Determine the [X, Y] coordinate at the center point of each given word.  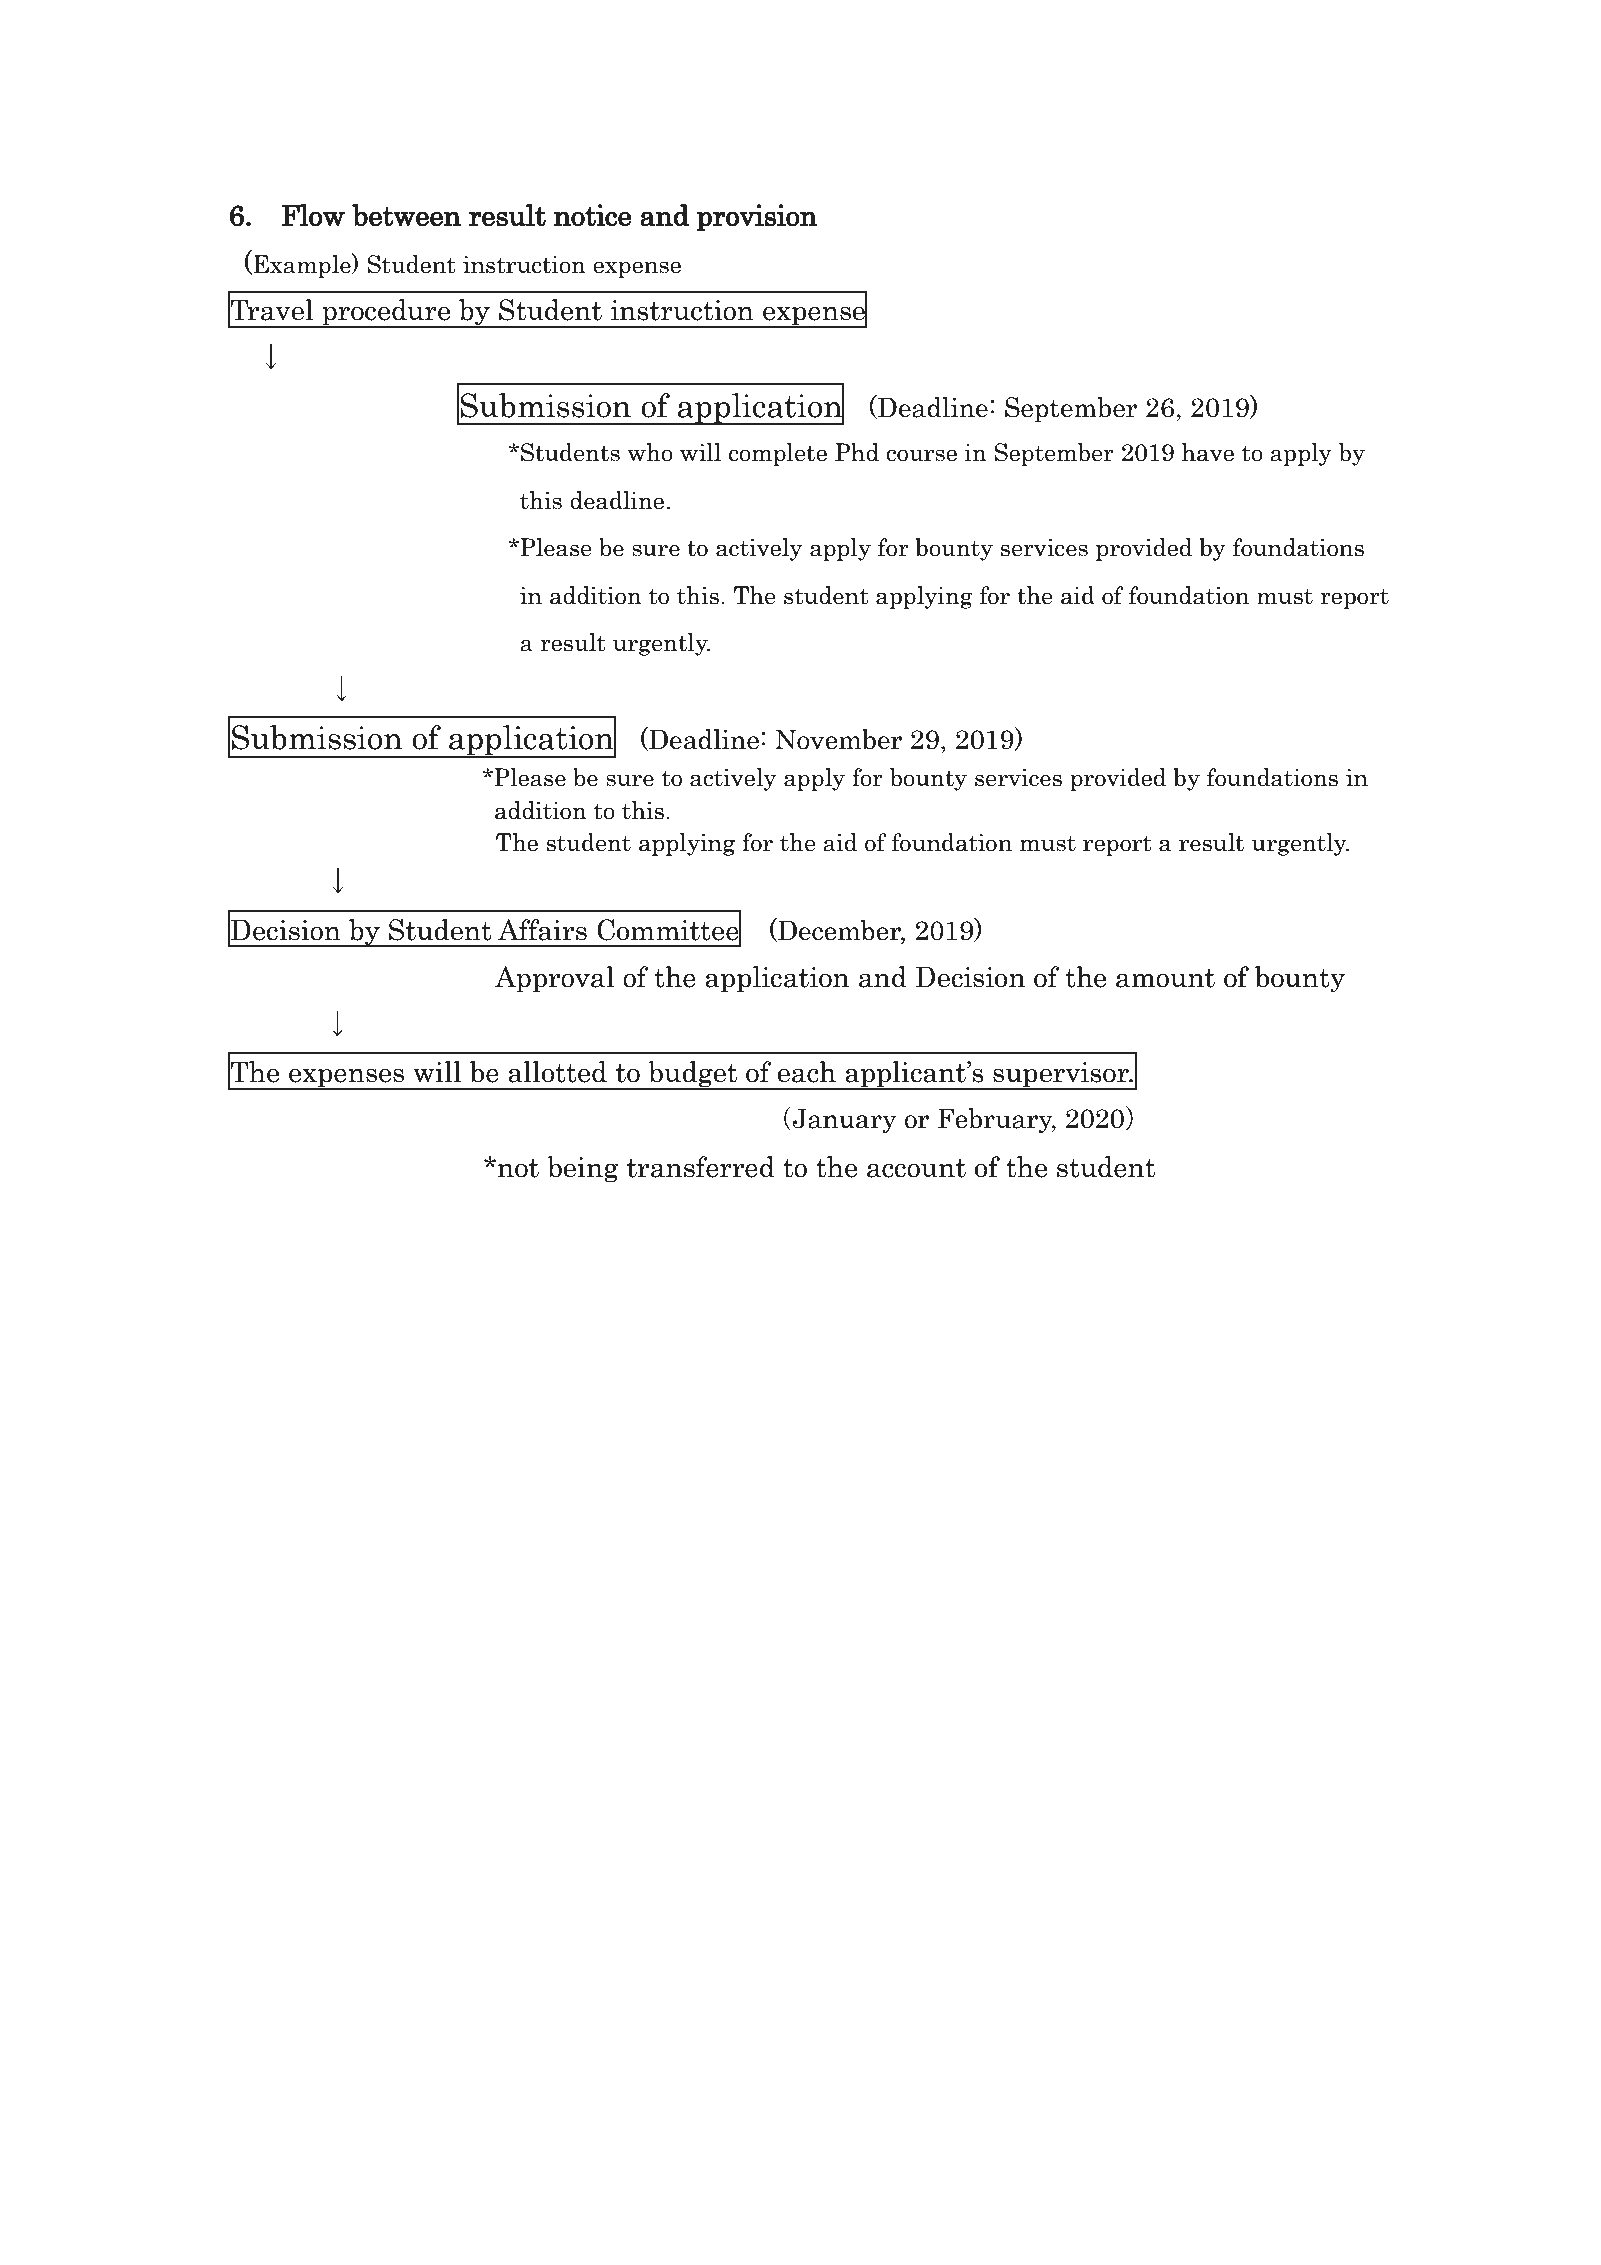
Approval [554, 979]
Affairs [542, 930]
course [921, 455]
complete [778, 454]
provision [757, 218]
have [1208, 452]
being [583, 1169]
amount [1165, 978]
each [806, 1072]
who [650, 452]
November [838, 739]
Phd [857, 452]
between [406, 215]
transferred [701, 1167]
